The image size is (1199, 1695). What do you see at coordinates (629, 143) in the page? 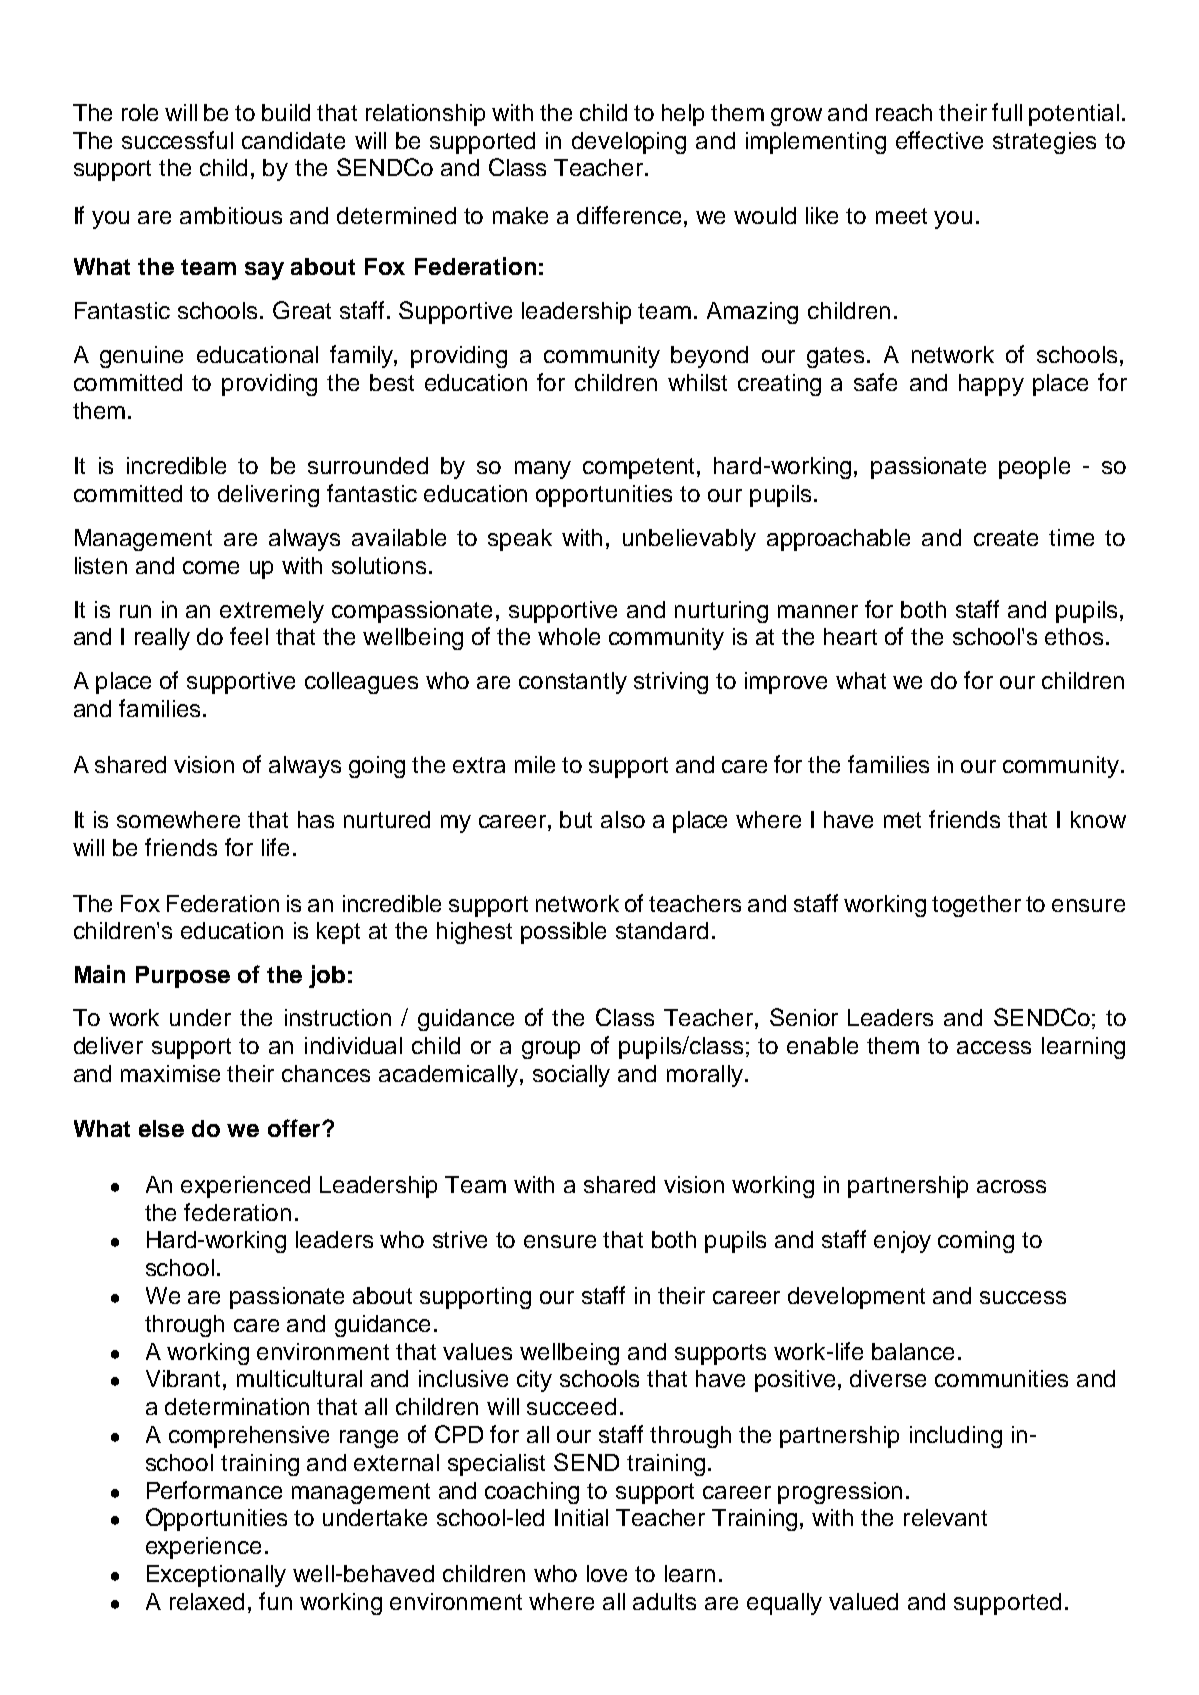
I see `developing` at bounding box center [629, 143].
